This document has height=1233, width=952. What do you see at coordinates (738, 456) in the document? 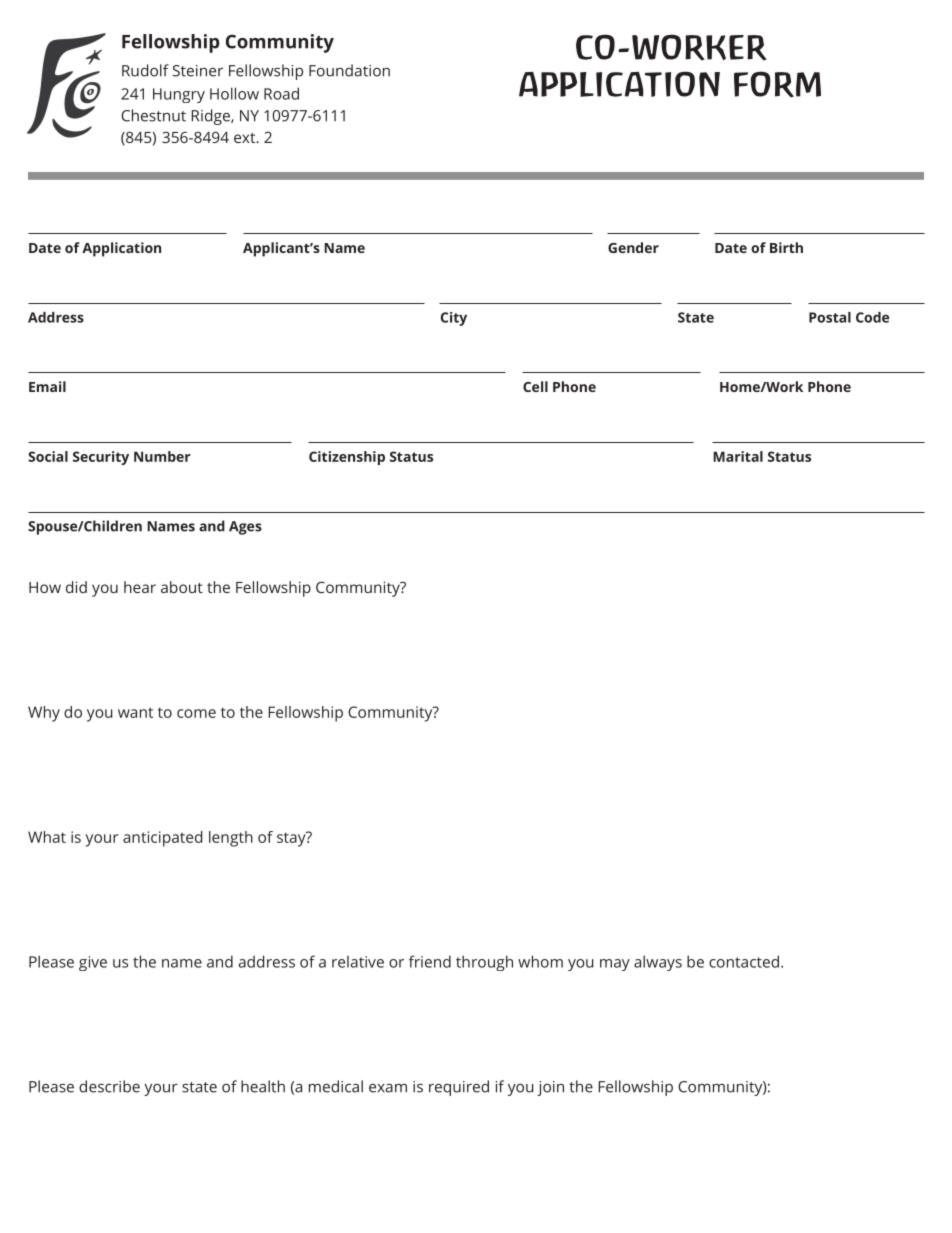
I see `Marital` at bounding box center [738, 456].
